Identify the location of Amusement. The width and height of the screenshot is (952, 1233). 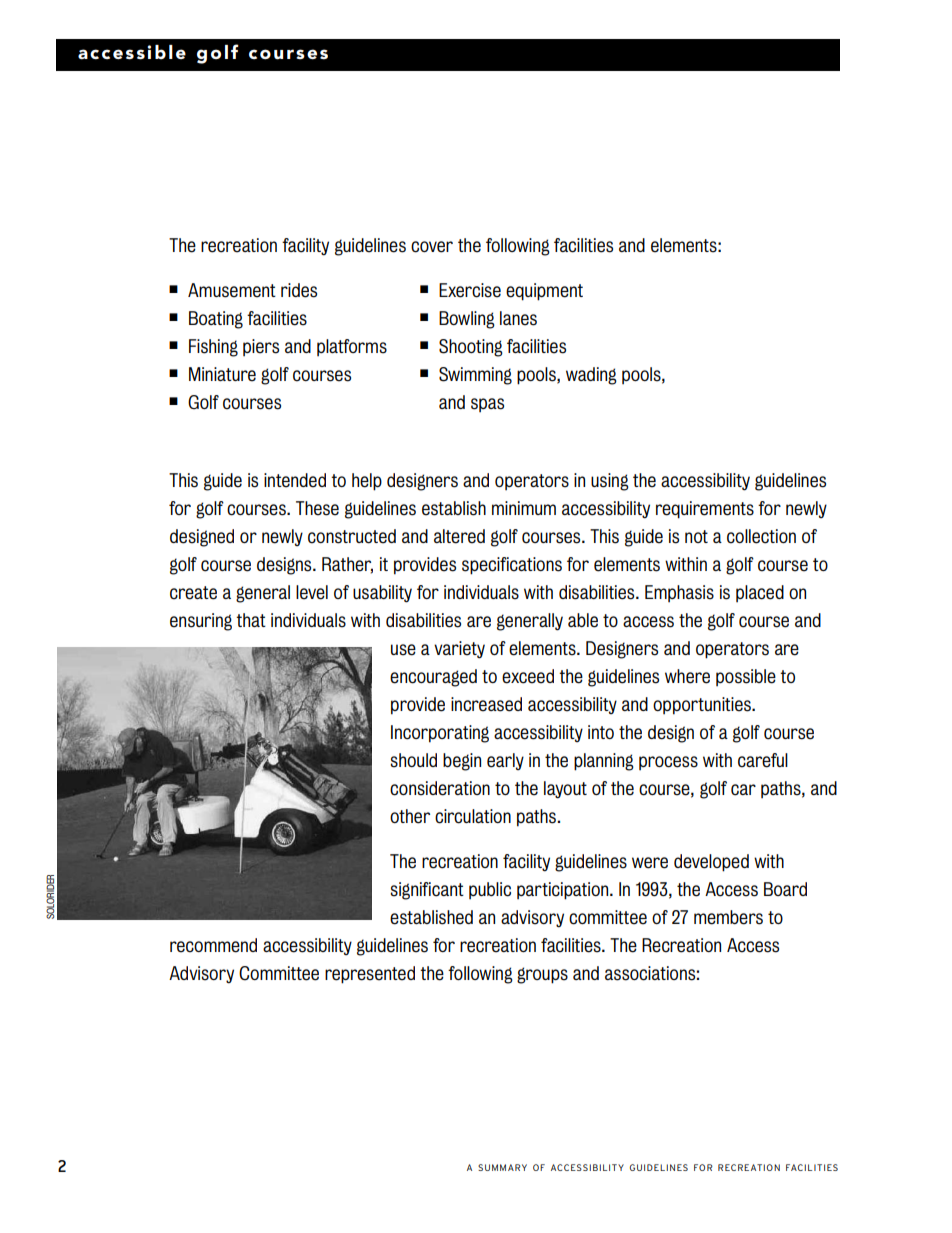
(232, 290).
